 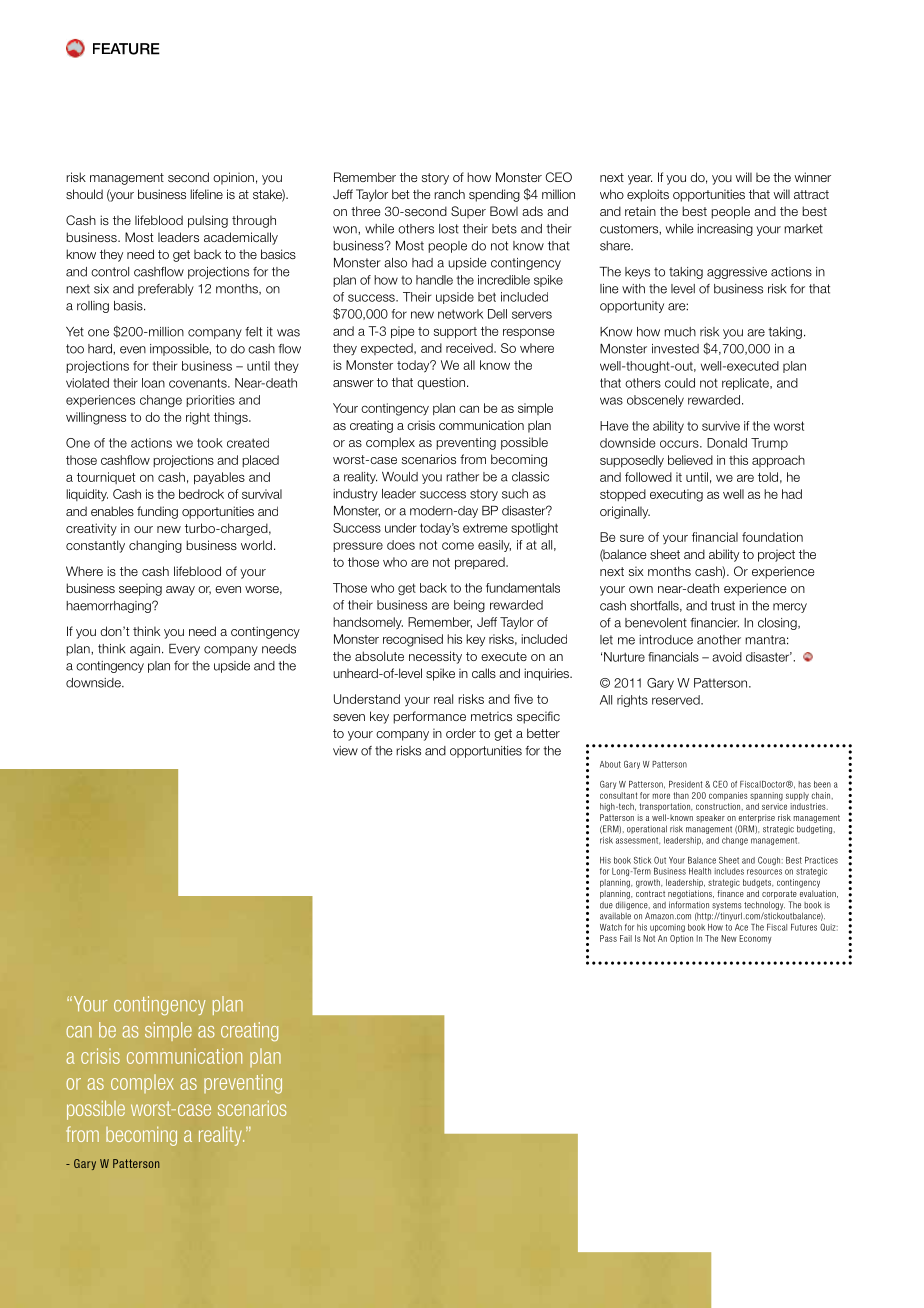 What do you see at coordinates (462, 477) in the image?
I see `rather` at bounding box center [462, 477].
